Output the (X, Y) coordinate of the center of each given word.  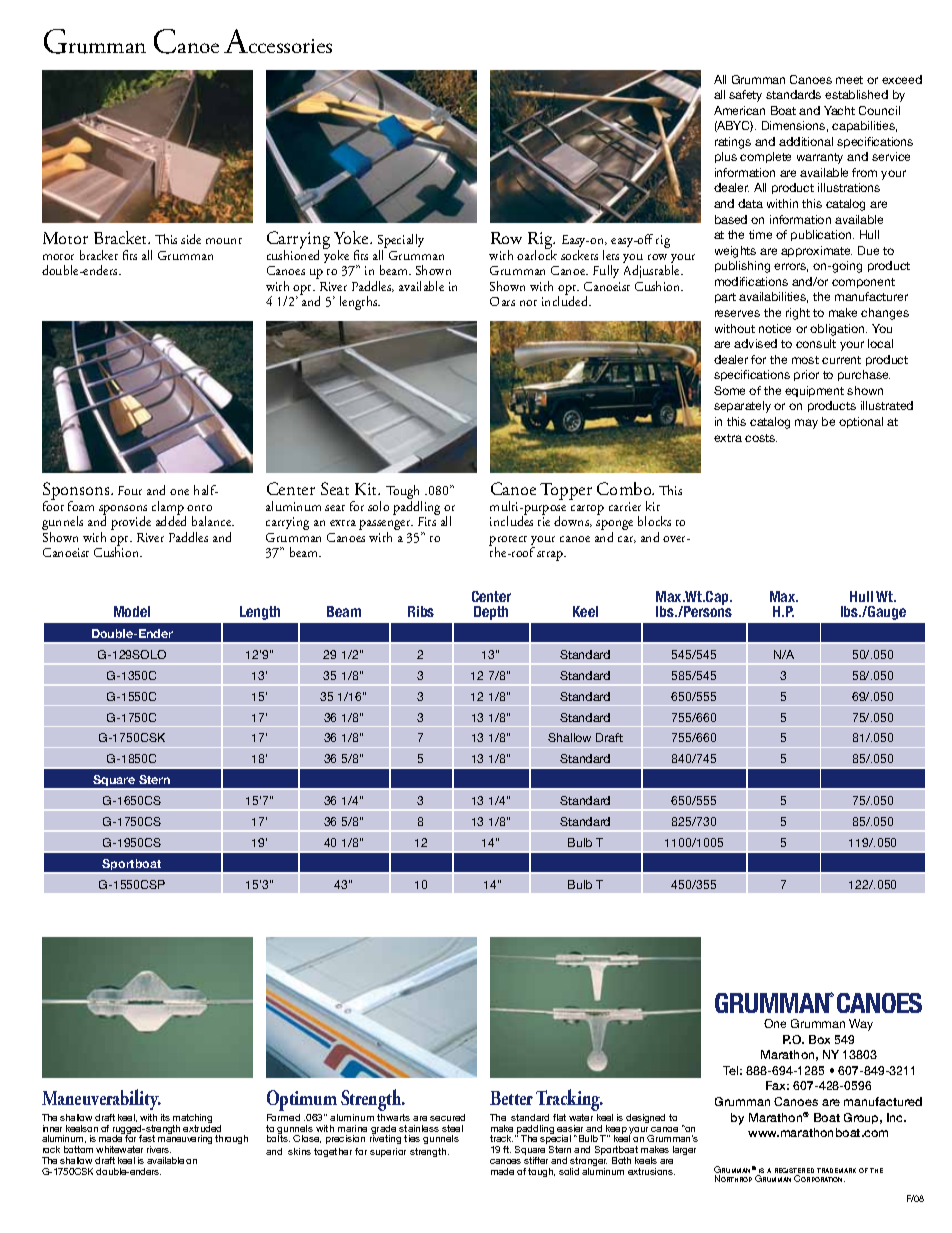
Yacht (839, 110)
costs (761, 438)
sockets (579, 255)
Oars (502, 301)
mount (224, 241)
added (171, 520)
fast (147, 1138)
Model (132, 611)
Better (511, 1098)
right (798, 314)
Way (861, 1025)
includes (511, 520)
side (191, 239)
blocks (654, 521)
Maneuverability (101, 1099)
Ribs (421, 611)
